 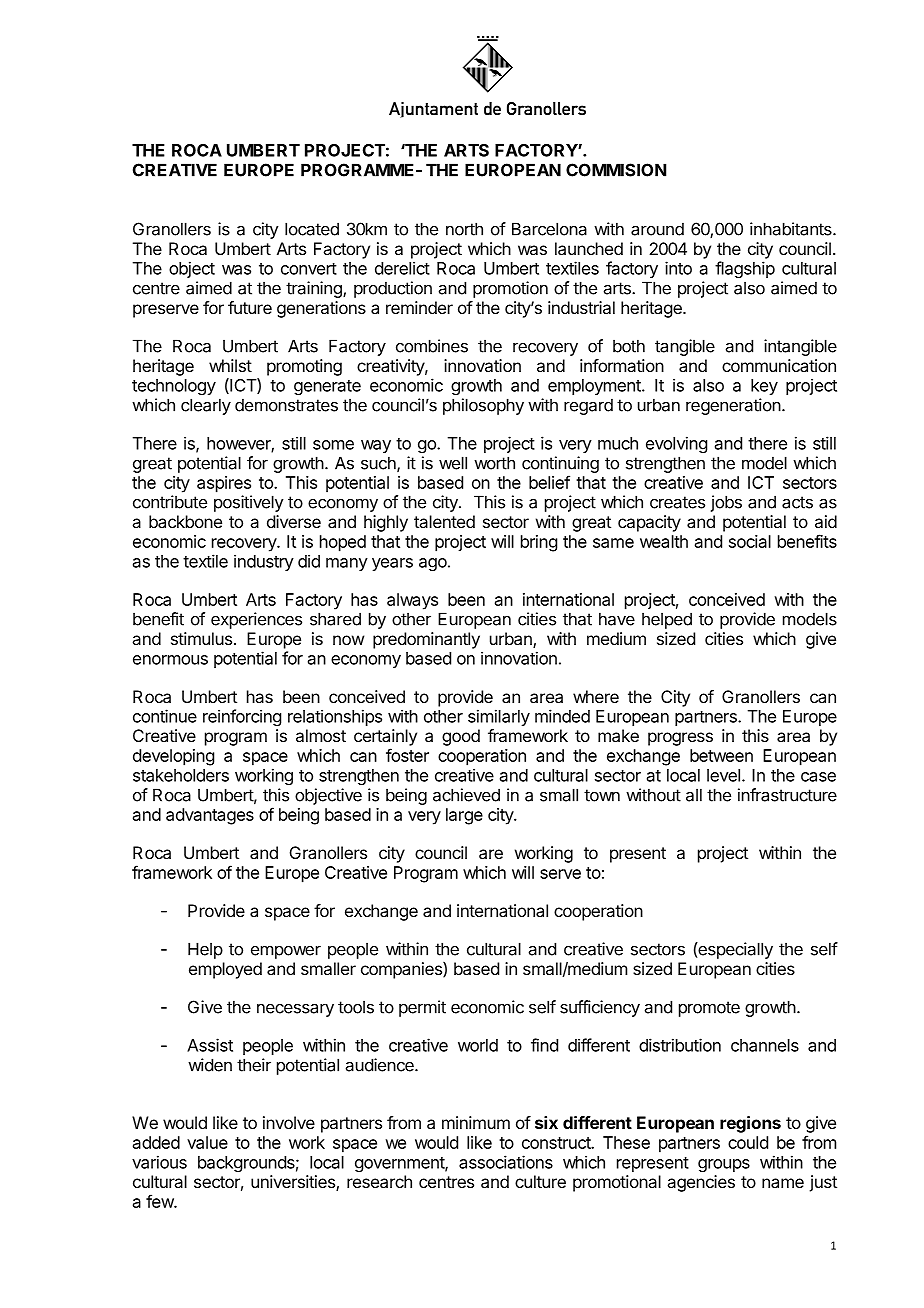 I want to click on infrastructure, so click(x=787, y=795).
